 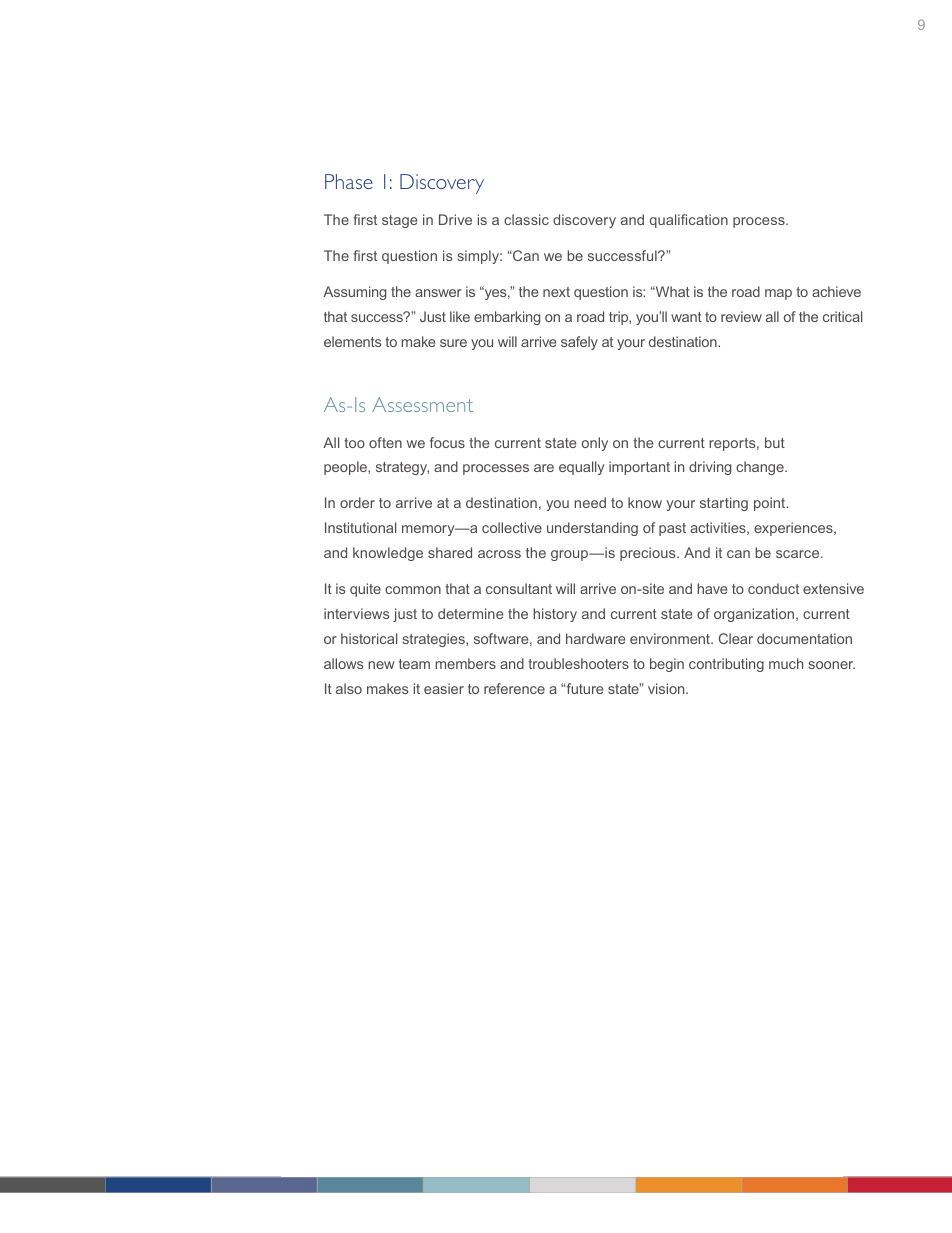 I want to click on qualification, so click(x=689, y=221).
